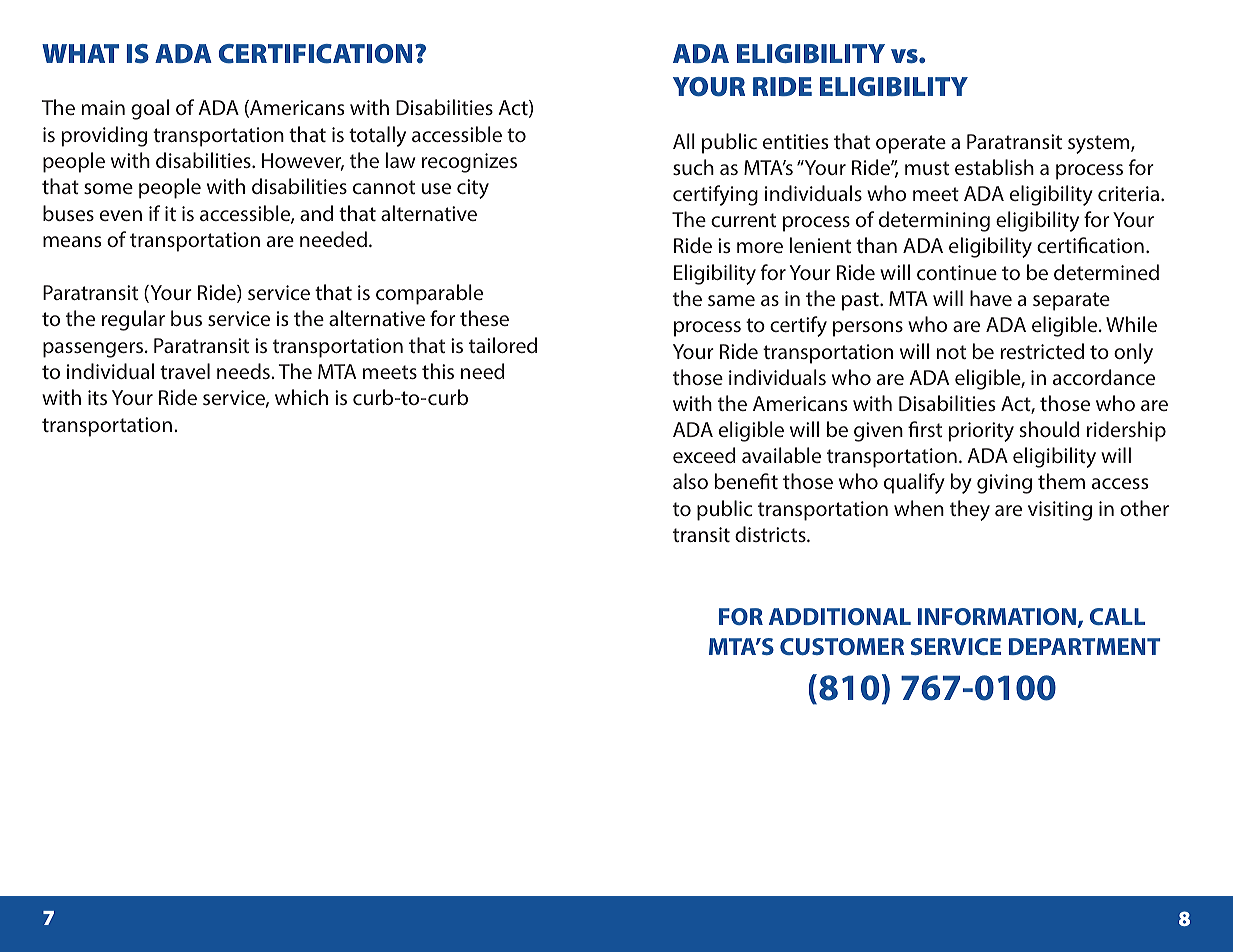 Image resolution: width=1233 pixels, height=952 pixels. Describe the element at coordinates (1100, 144) in the screenshot. I see `system` at that location.
